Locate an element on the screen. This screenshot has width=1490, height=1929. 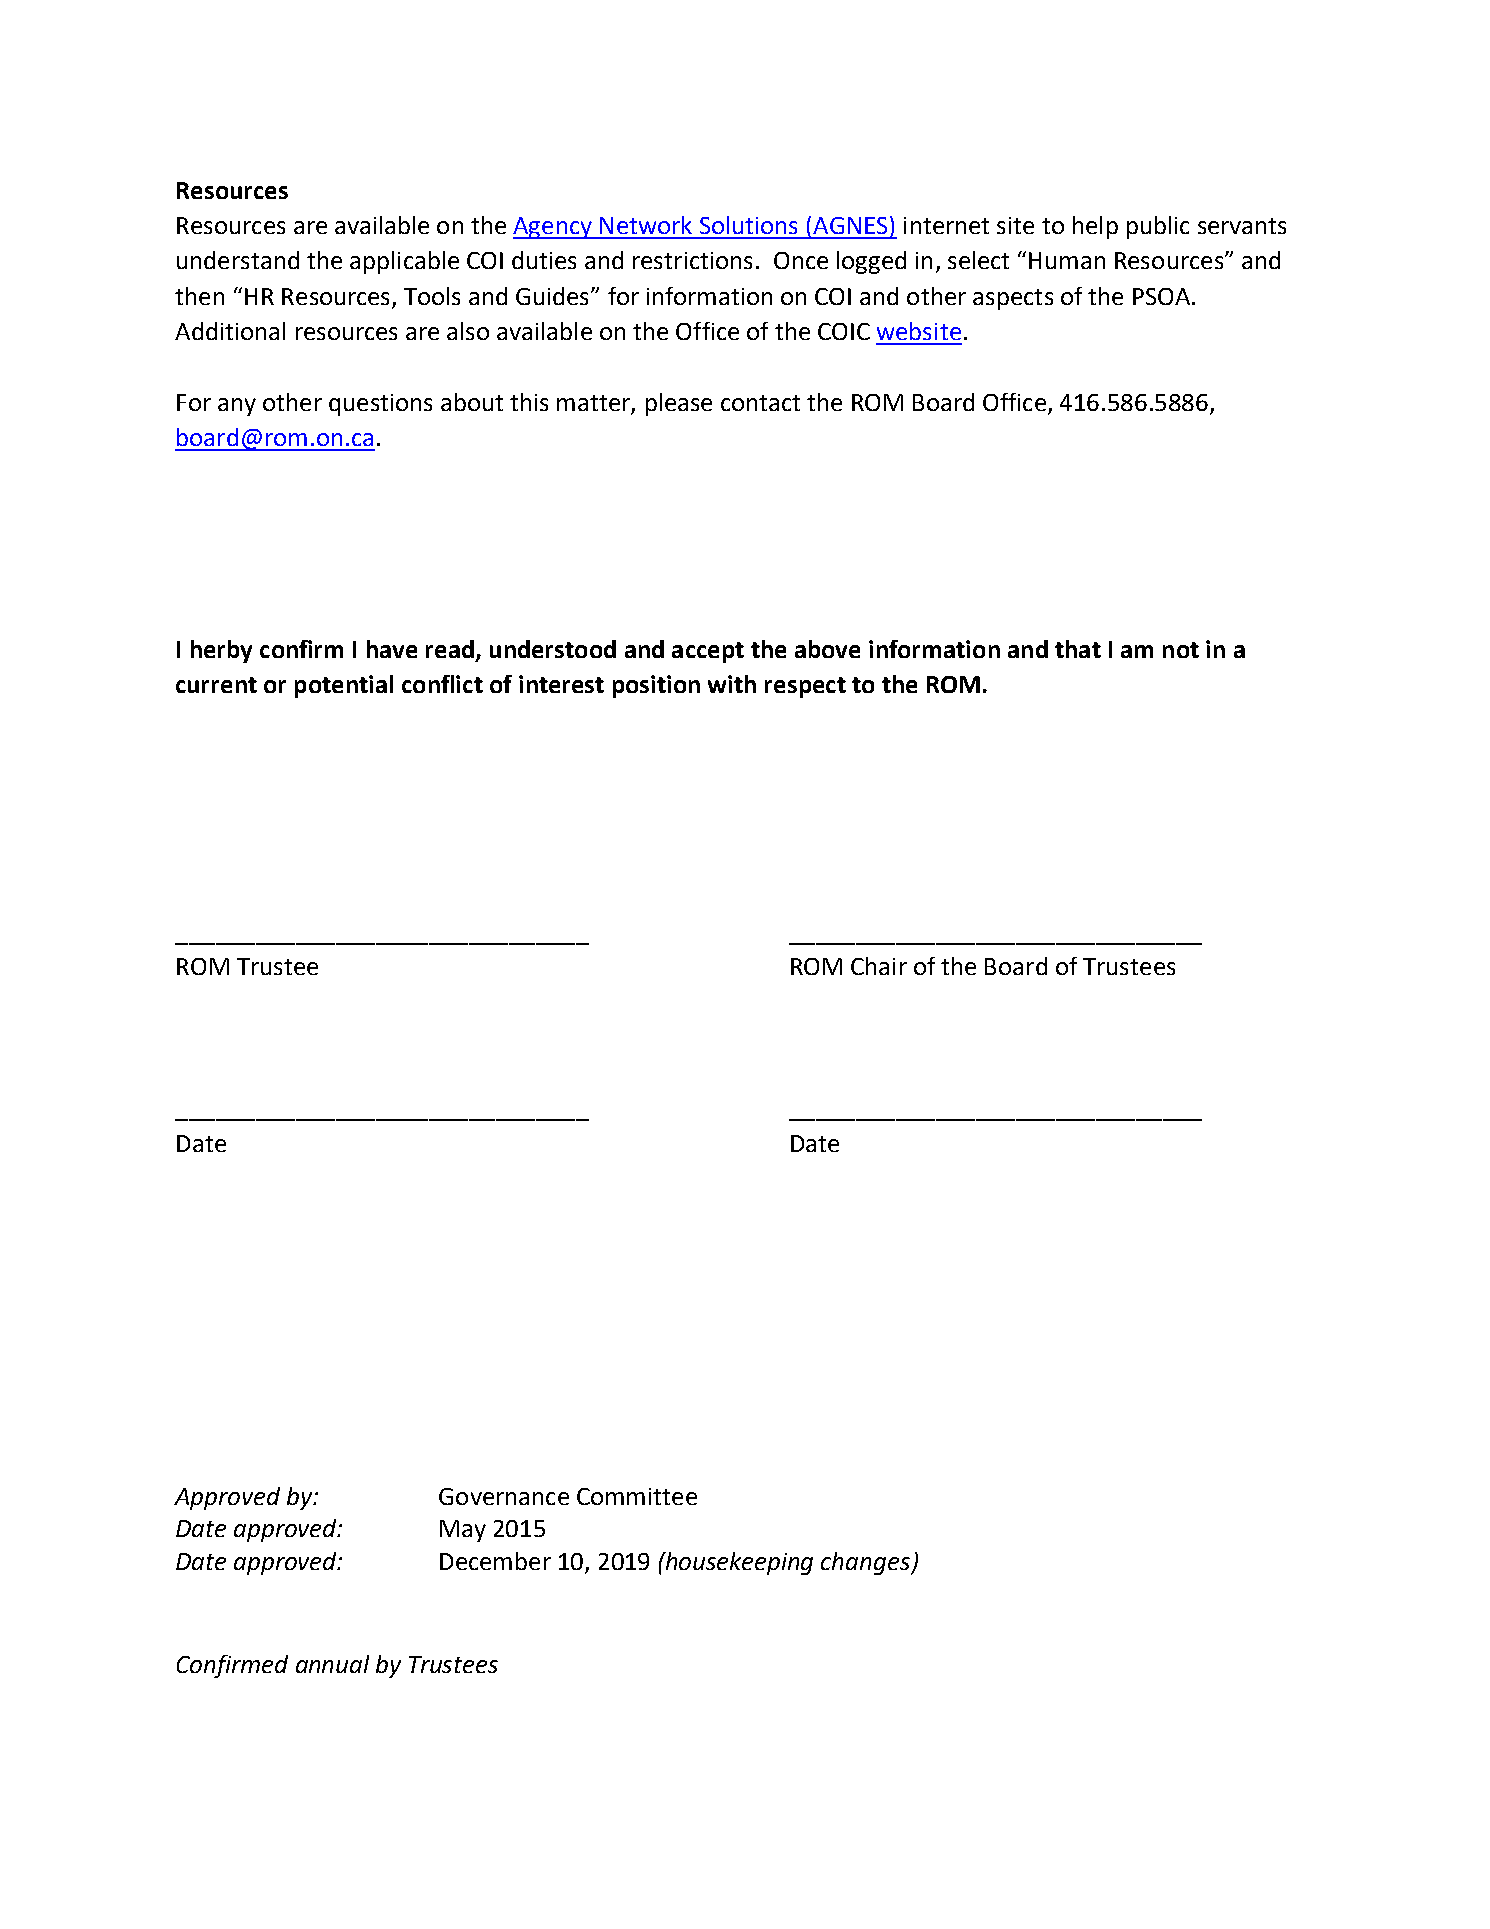
housekeeping is located at coordinates (738, 1563).
